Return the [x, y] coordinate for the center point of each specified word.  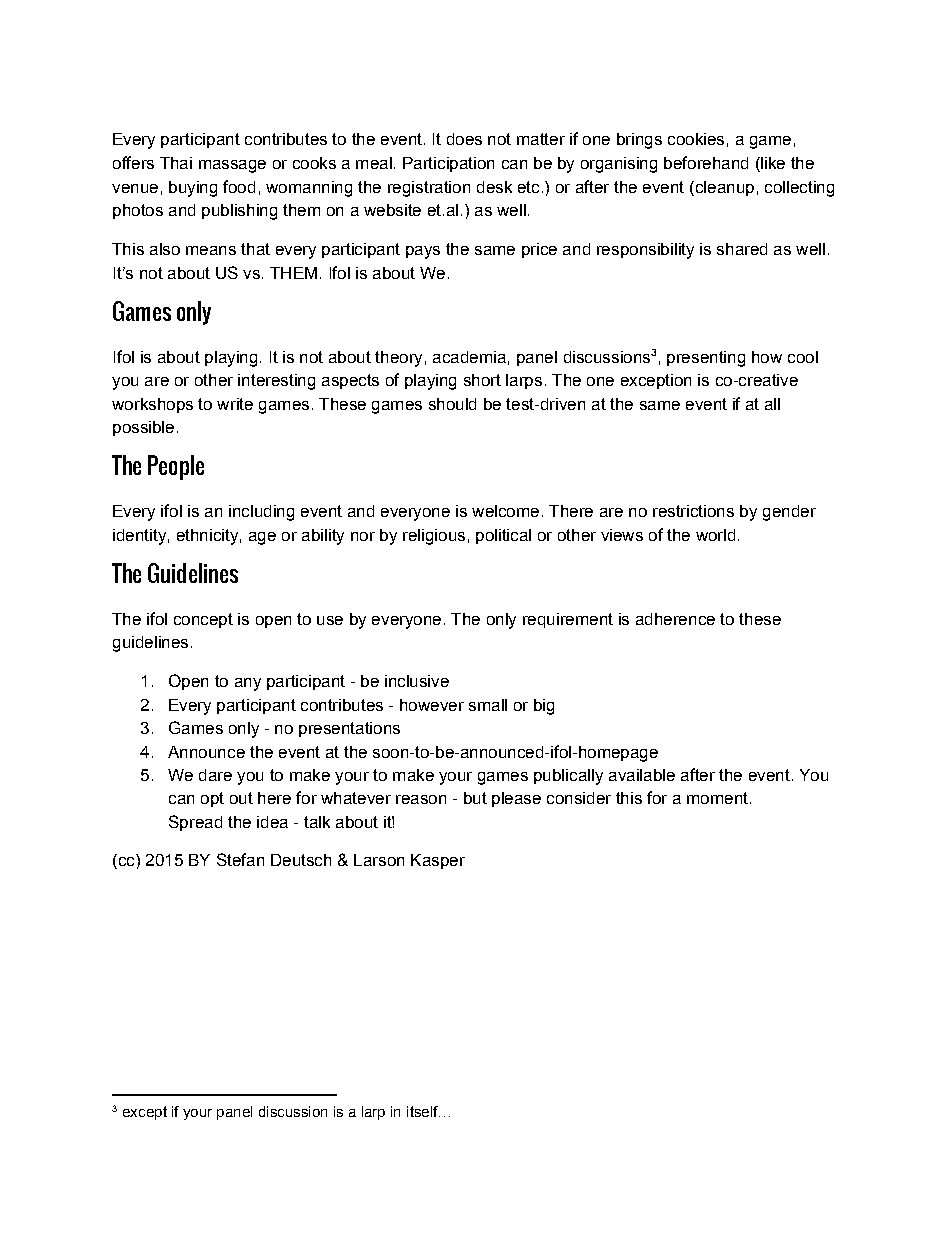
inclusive [417, 681]
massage [232, 166]
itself [423, 1111]
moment [717, 798]
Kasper [438, 861]
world [715, 535]
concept [203, 620]
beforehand [706, 162]
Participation [448, 164]
